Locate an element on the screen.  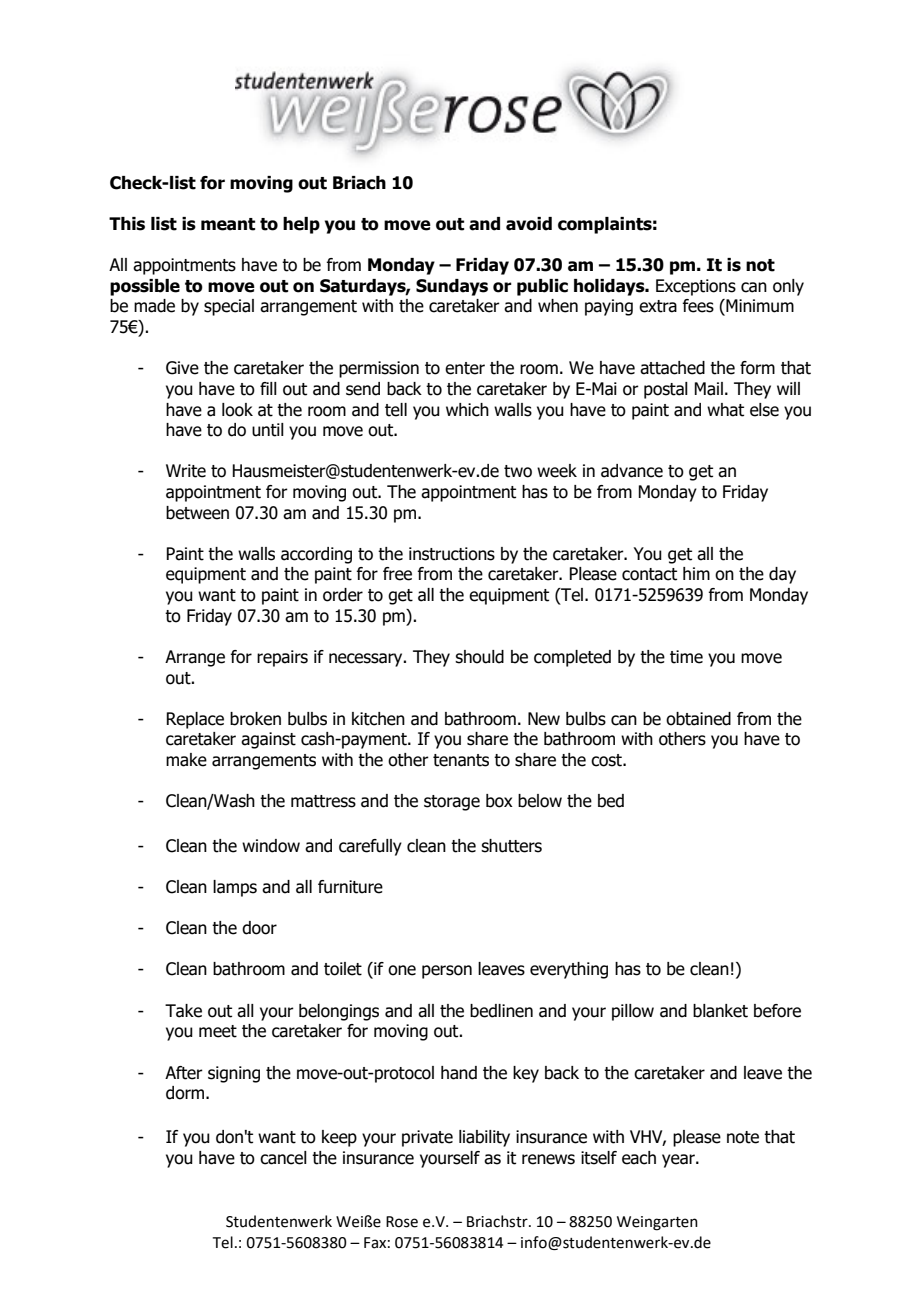
blanket is located at coordinates (720, 1011).
